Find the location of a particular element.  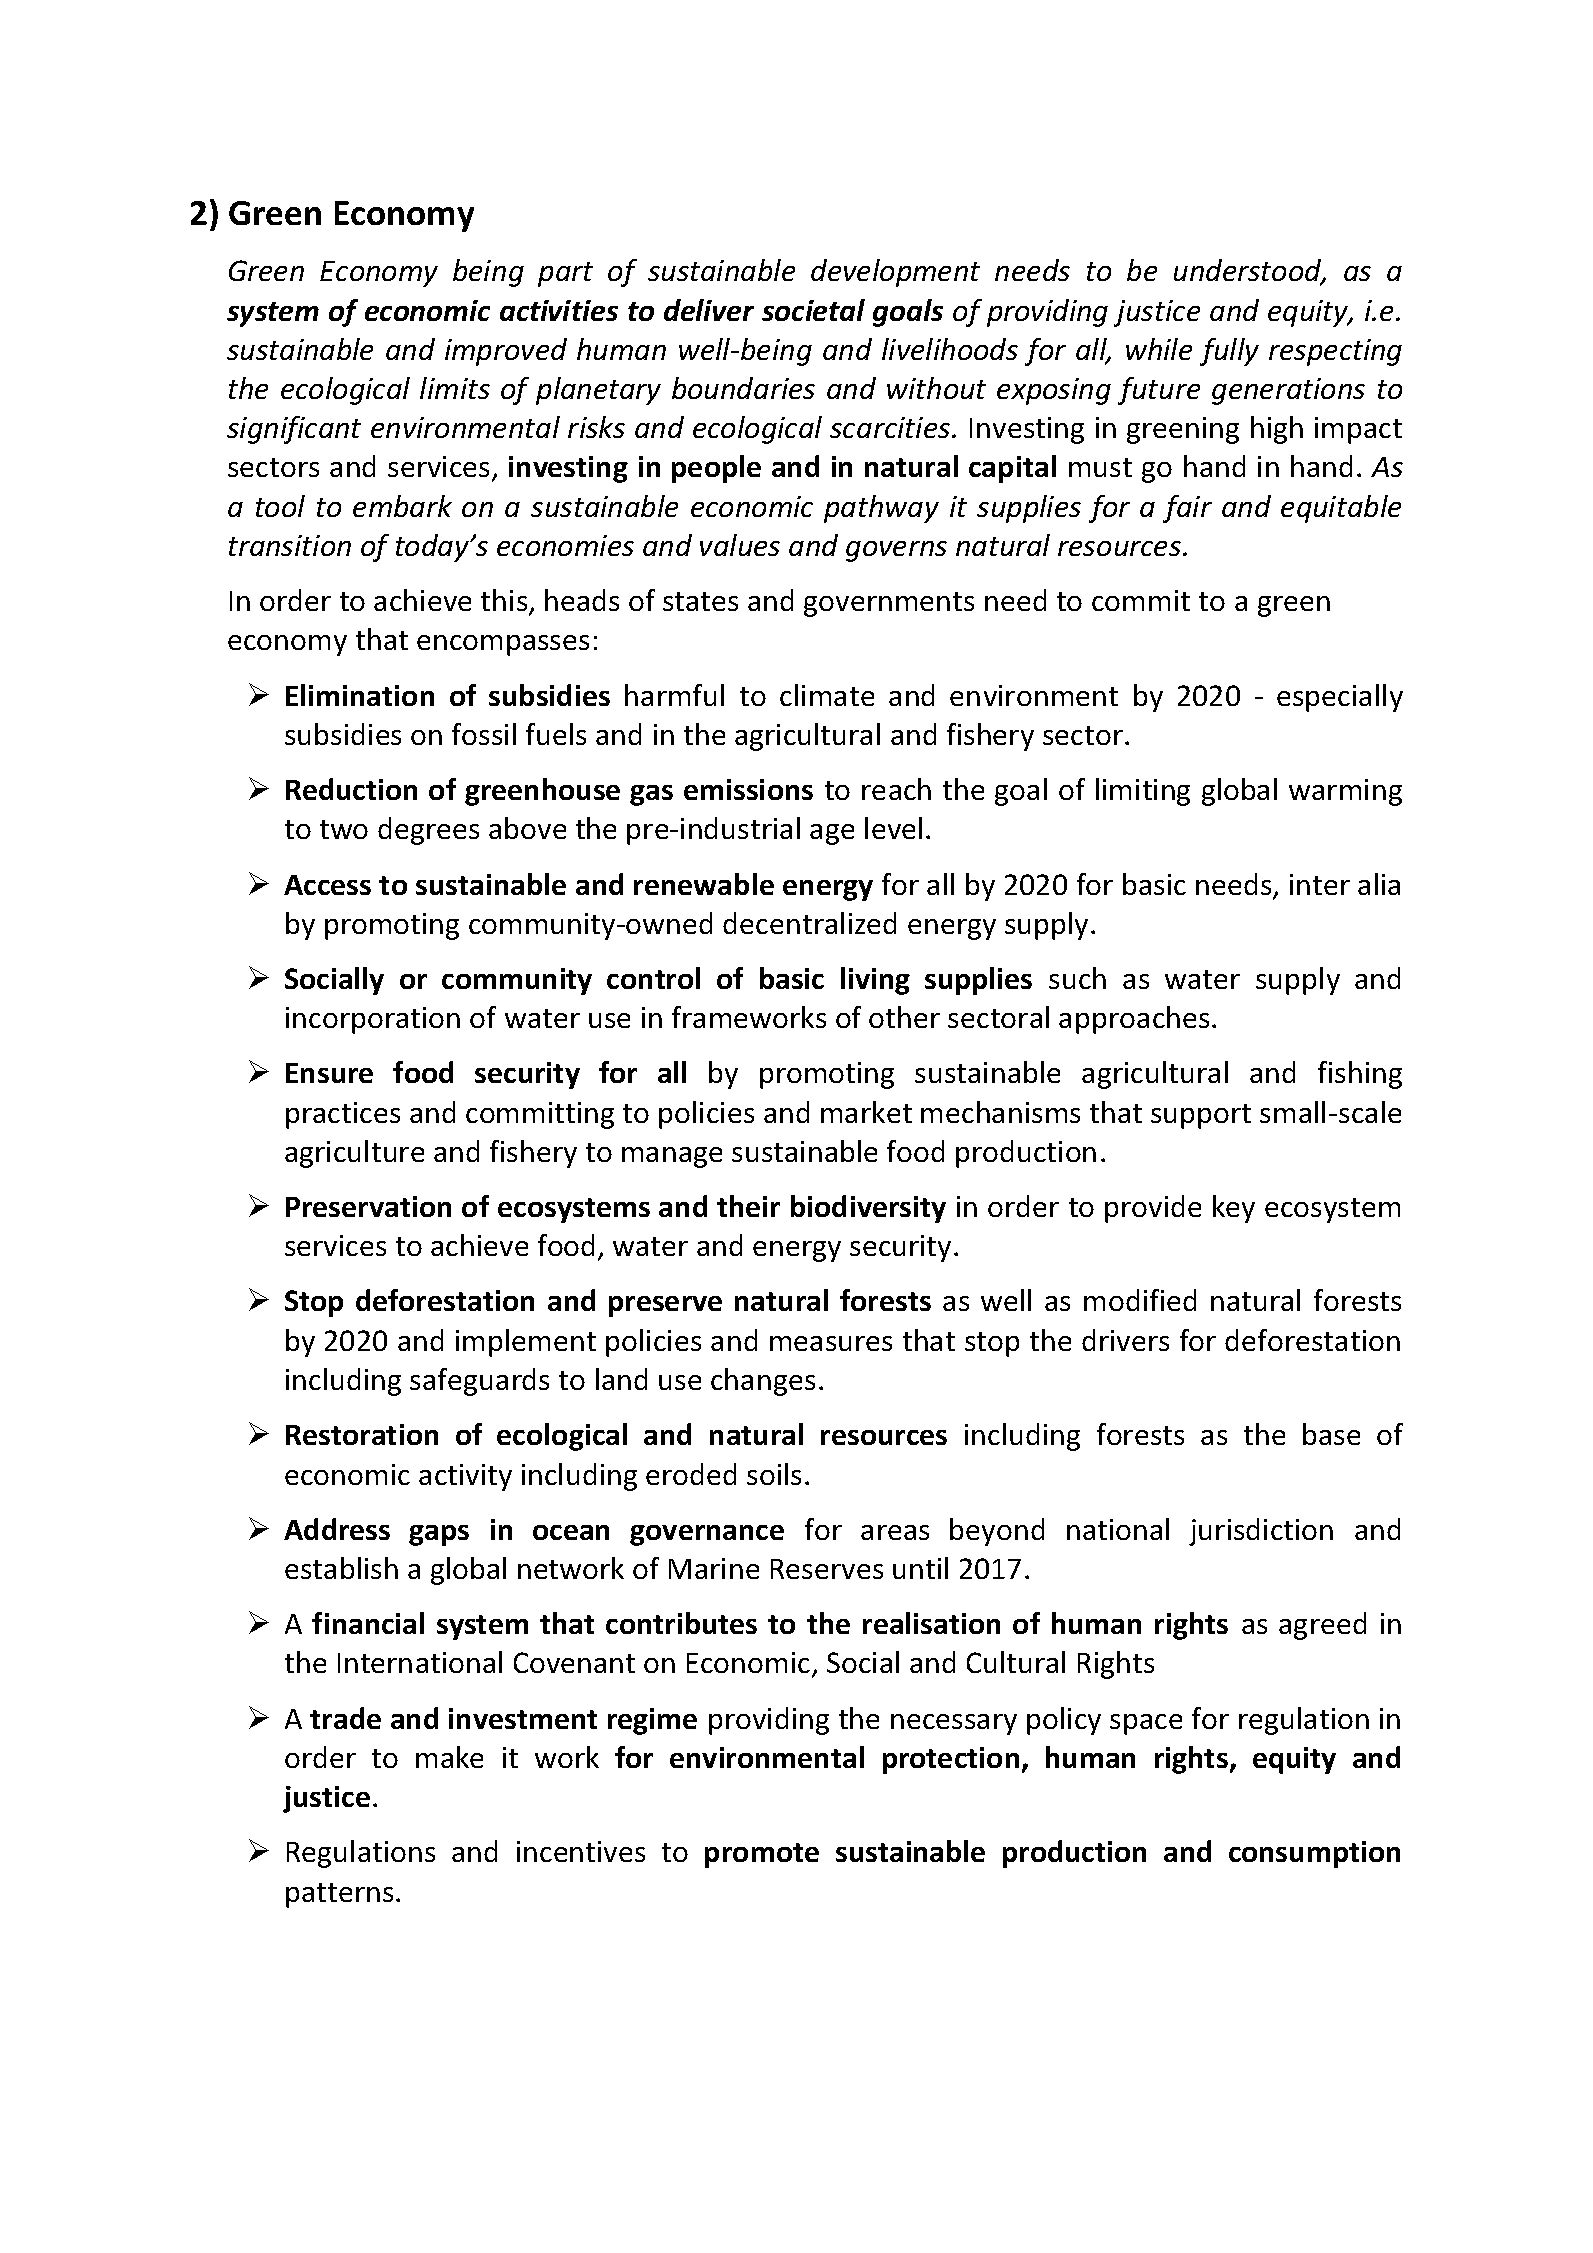

fully is located at coordinates (1229, 352).
